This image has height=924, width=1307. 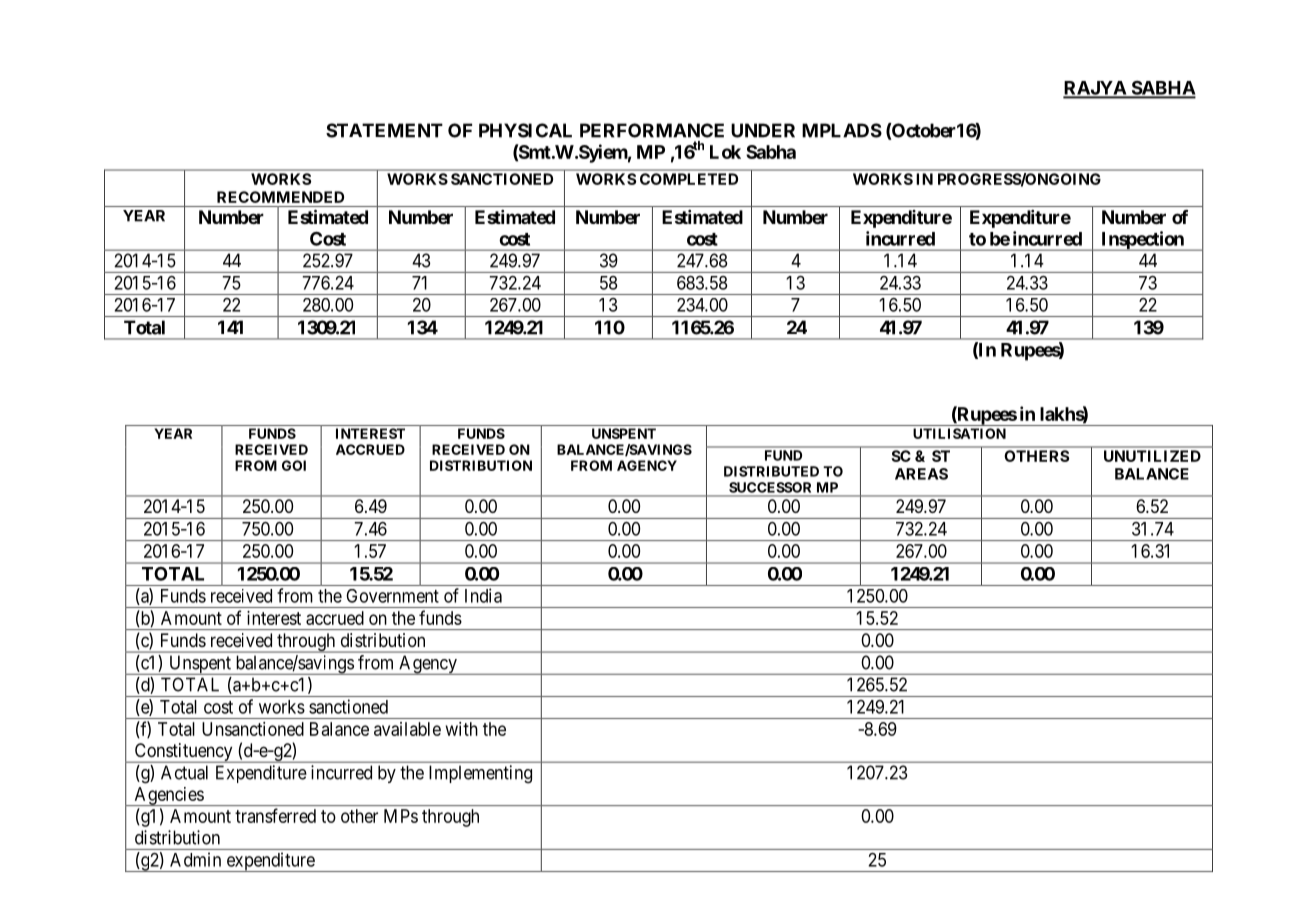 What do you see at coordinates (921, 474) in the image?
I see `AREAS` at bounding box center [921, 474].
